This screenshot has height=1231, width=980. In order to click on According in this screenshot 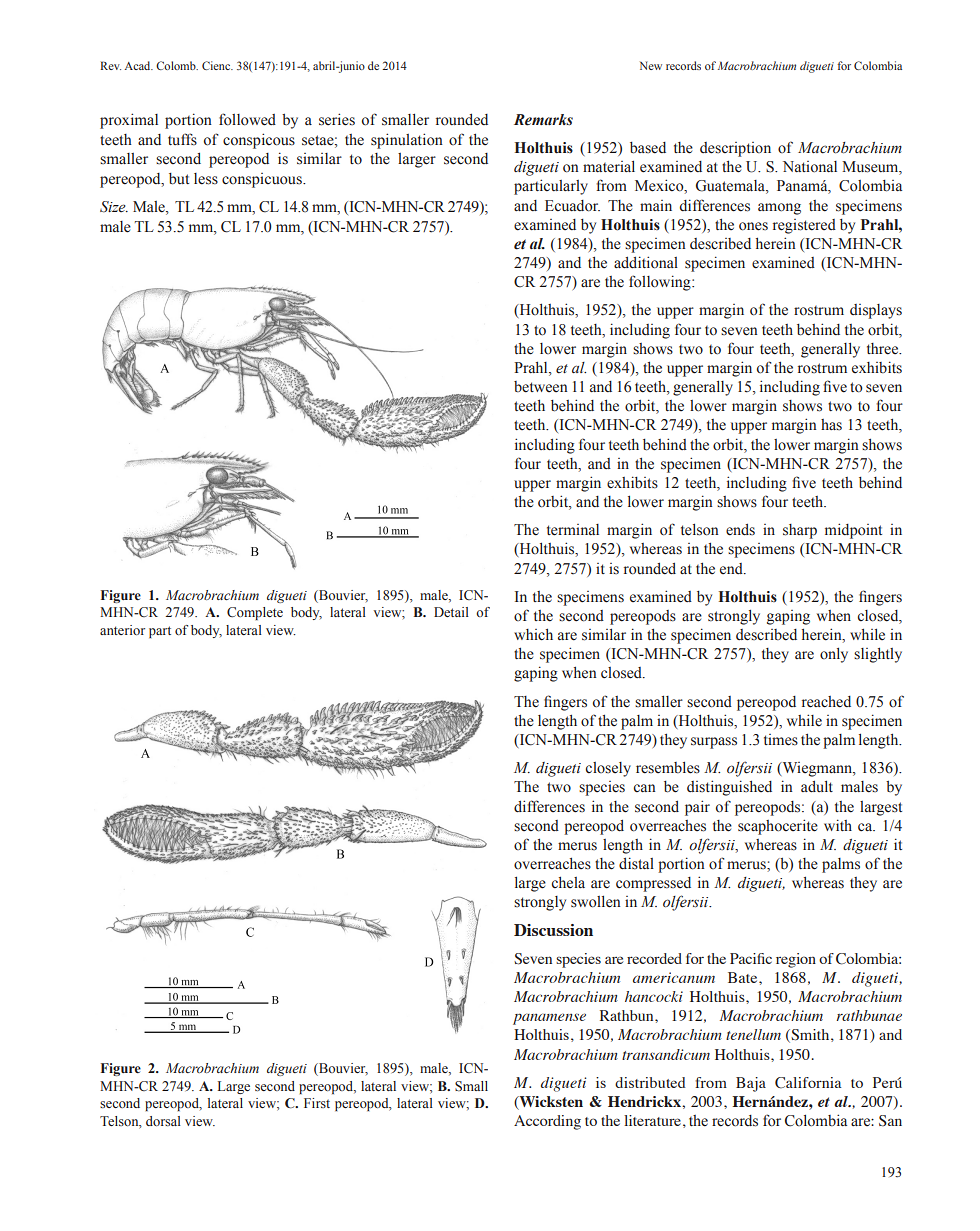, I will do `click(547, 1122)`.
